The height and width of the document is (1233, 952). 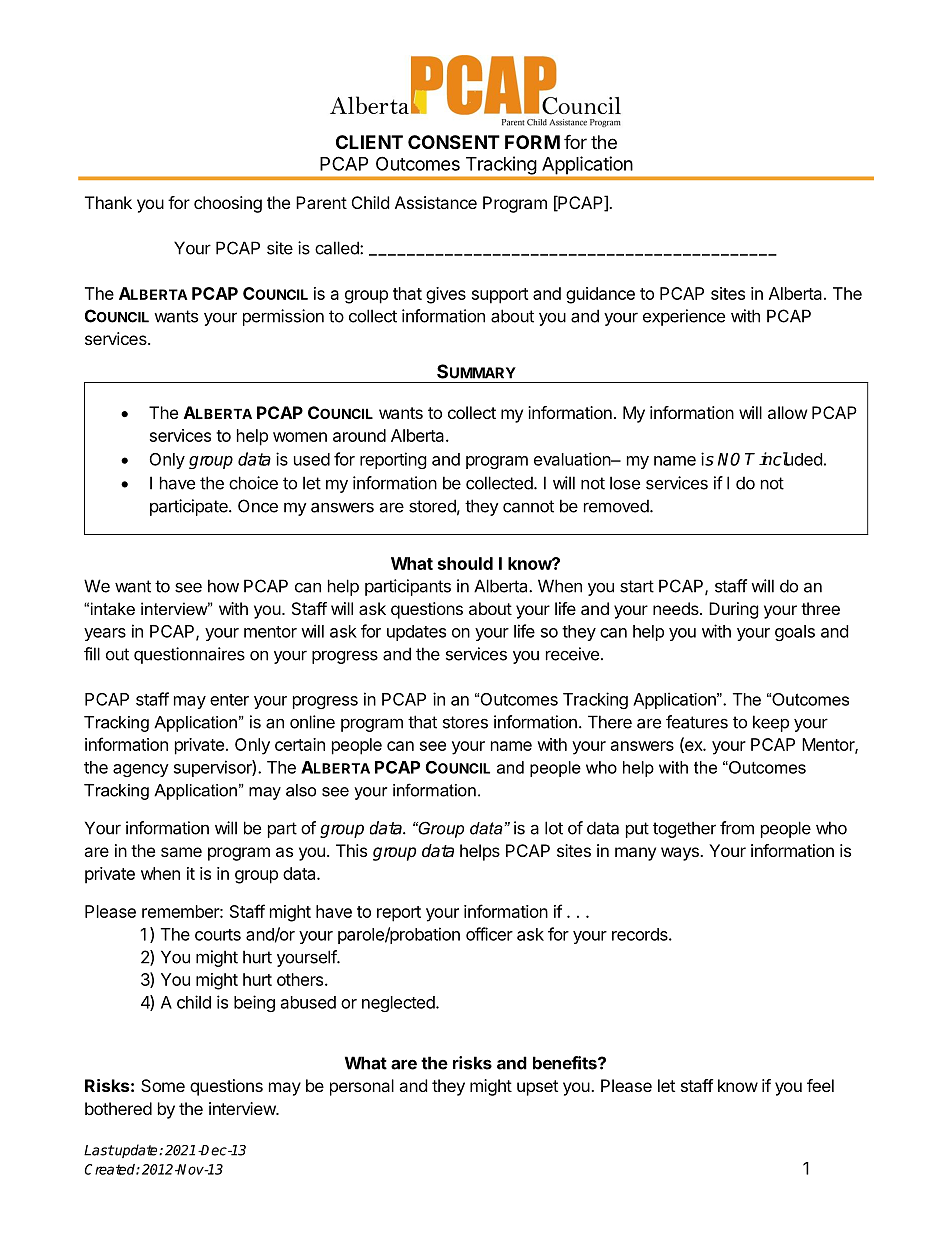 What do you see at coordinates (820, 1085) in the document?
I see `feel` at bounding box center [820, 1085].
